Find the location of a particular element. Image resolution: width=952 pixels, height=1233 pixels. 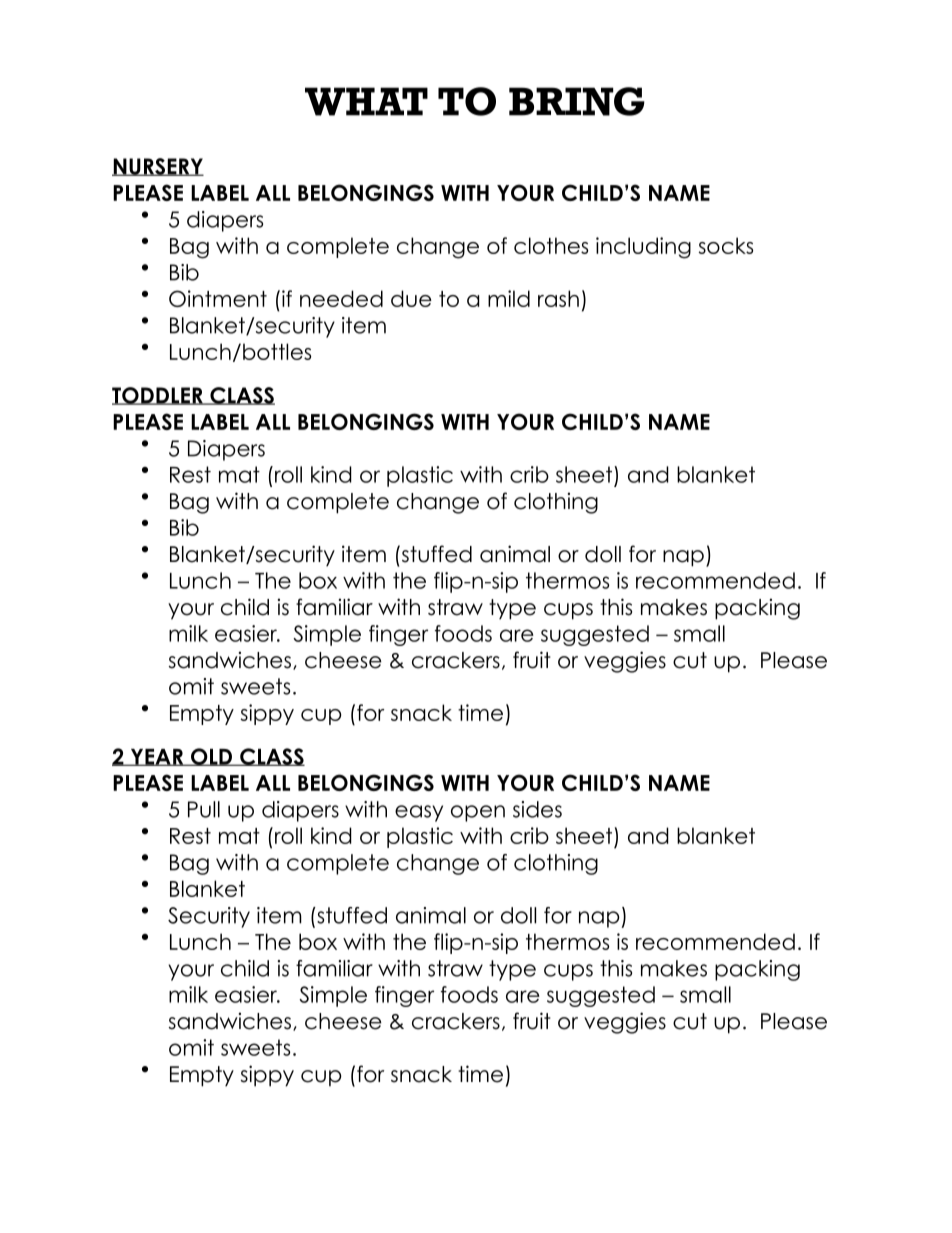

sides is located at coordinates (537, 809).
